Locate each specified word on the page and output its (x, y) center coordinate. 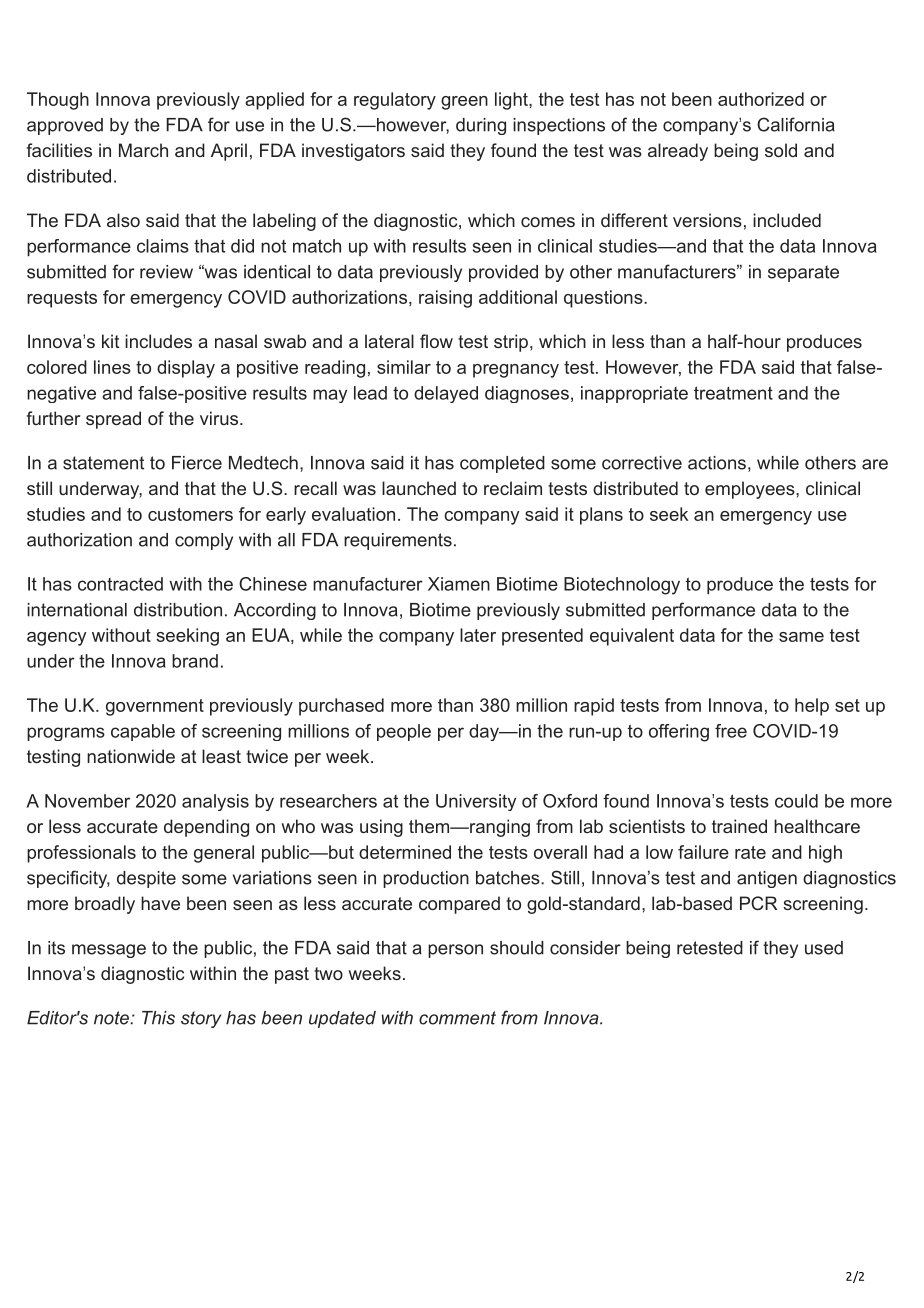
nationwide (131, 756)
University (476, 802)
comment (457, 1018)
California (796, 124)
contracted (120, 584)
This (158, 1018)
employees (750, 490)
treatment (733, 393)
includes (158, 341)
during (481, 126)
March (143, 150)
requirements (398, 541)
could (796, 801)
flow (436, 341)
